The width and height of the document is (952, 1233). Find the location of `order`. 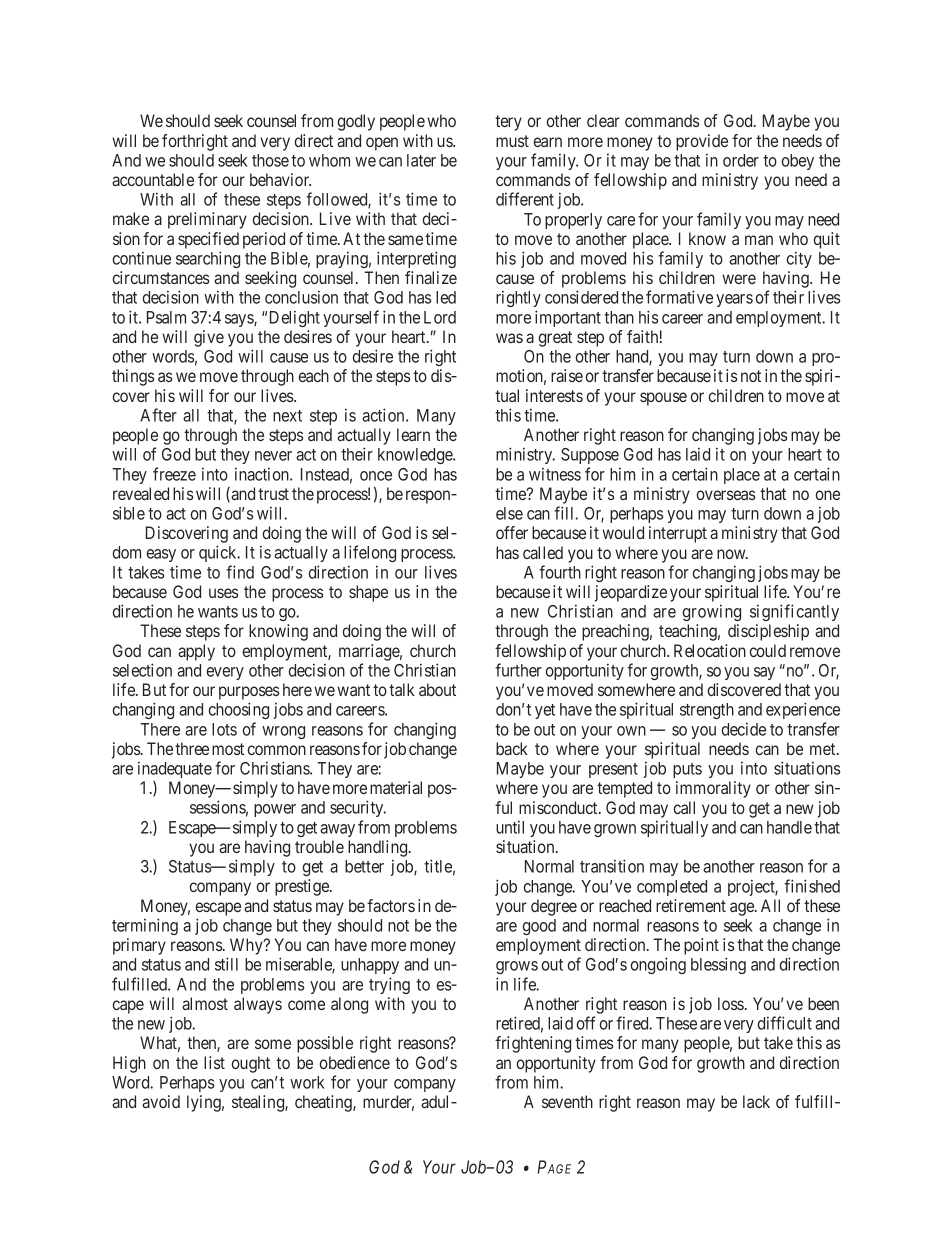

order is located at coordinates (741, 160).
